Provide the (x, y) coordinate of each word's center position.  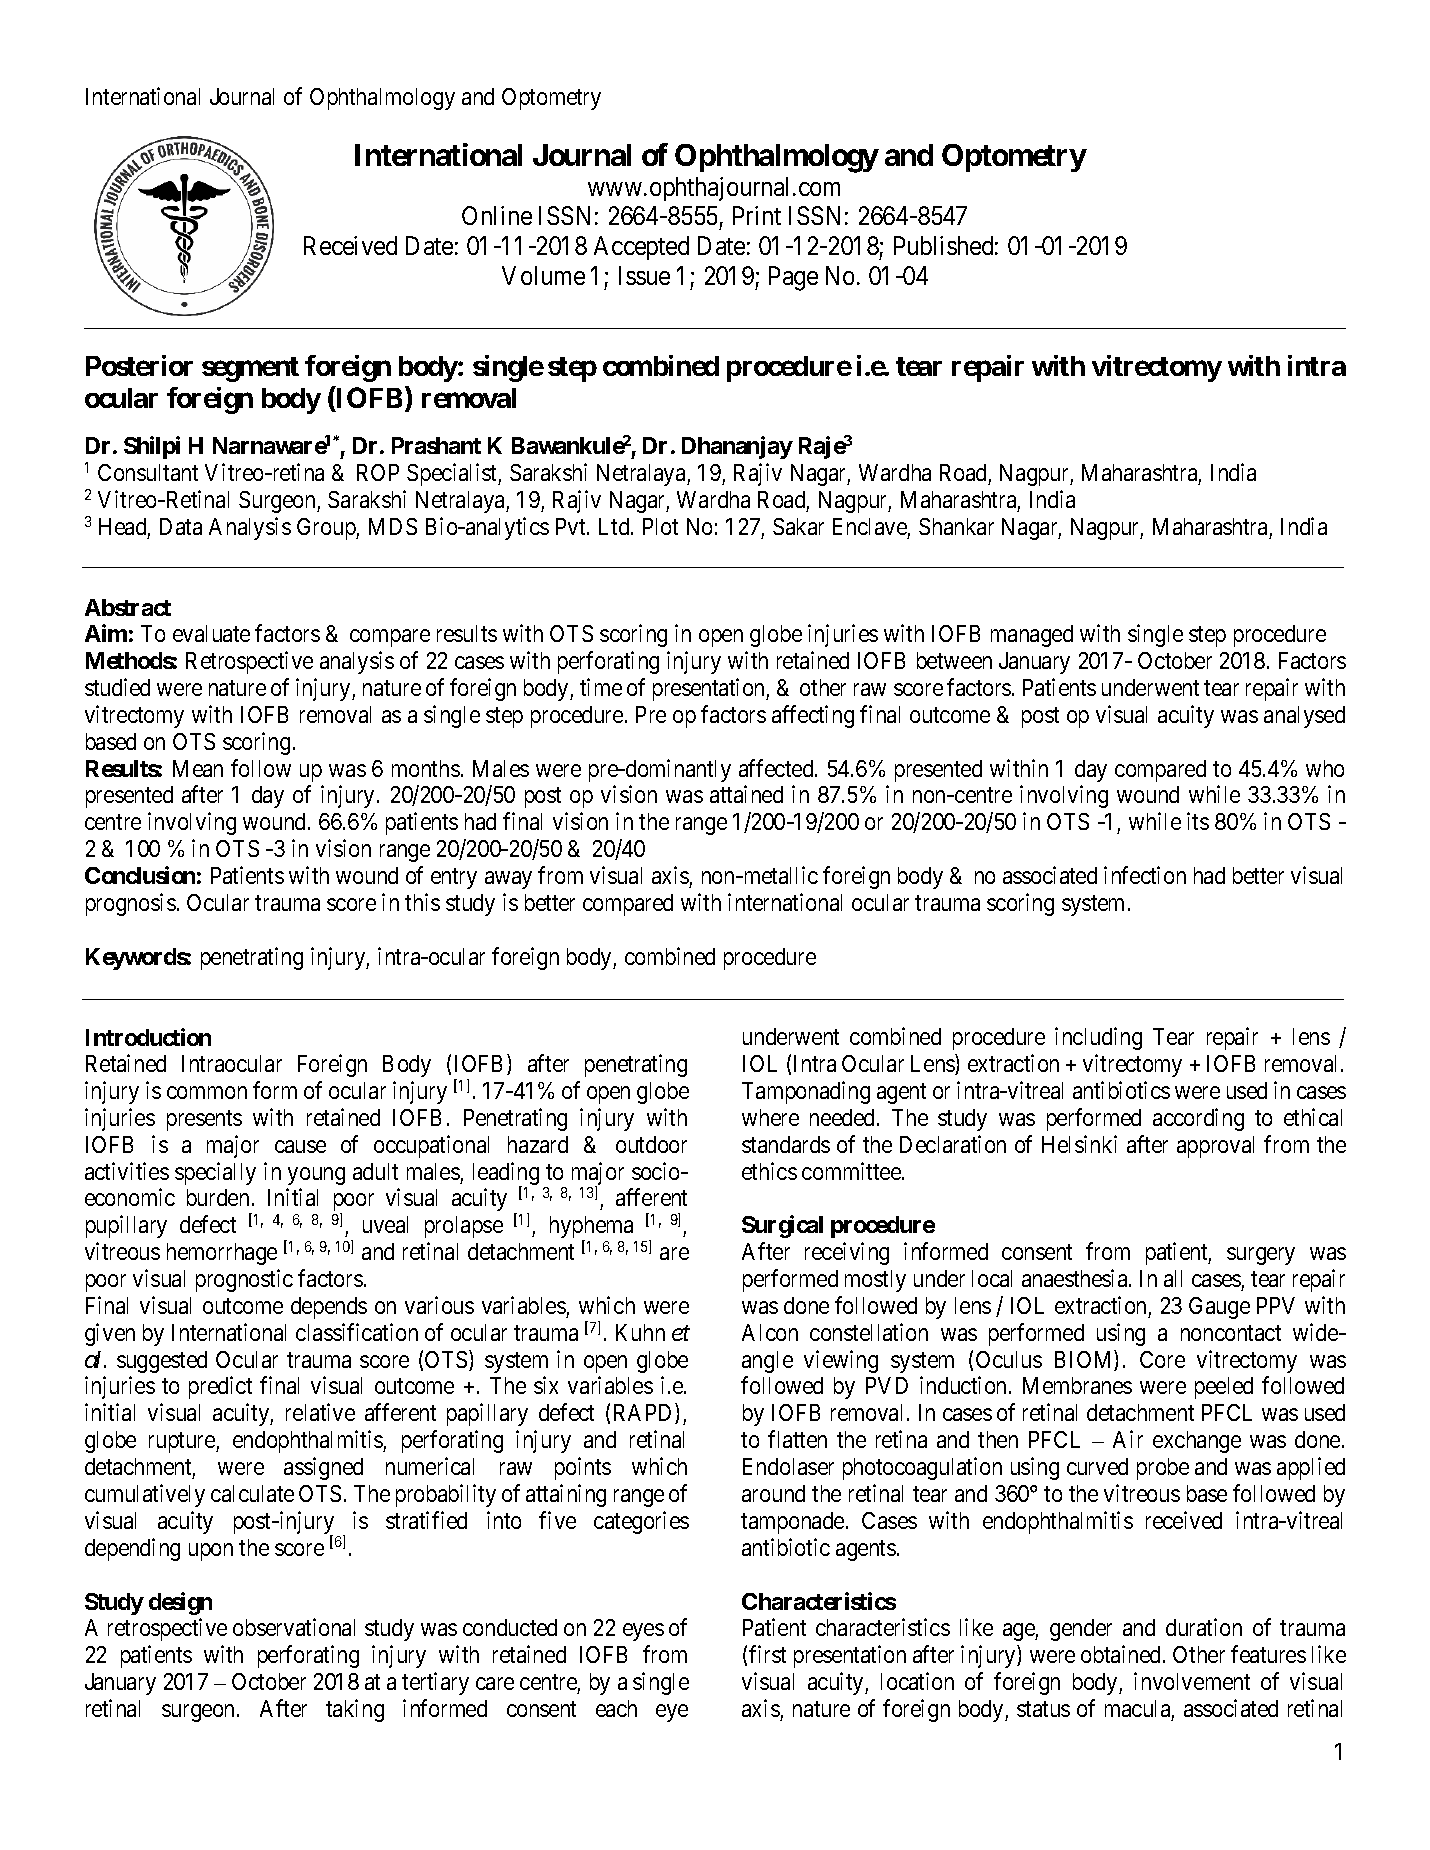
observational (294, 1627)
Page (793, 278)
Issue (644, 275)
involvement (1192, 1681)
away (508, 880)
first (767, 1654)
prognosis (131, 904)
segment (250, 369)
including (1098, 1038)
